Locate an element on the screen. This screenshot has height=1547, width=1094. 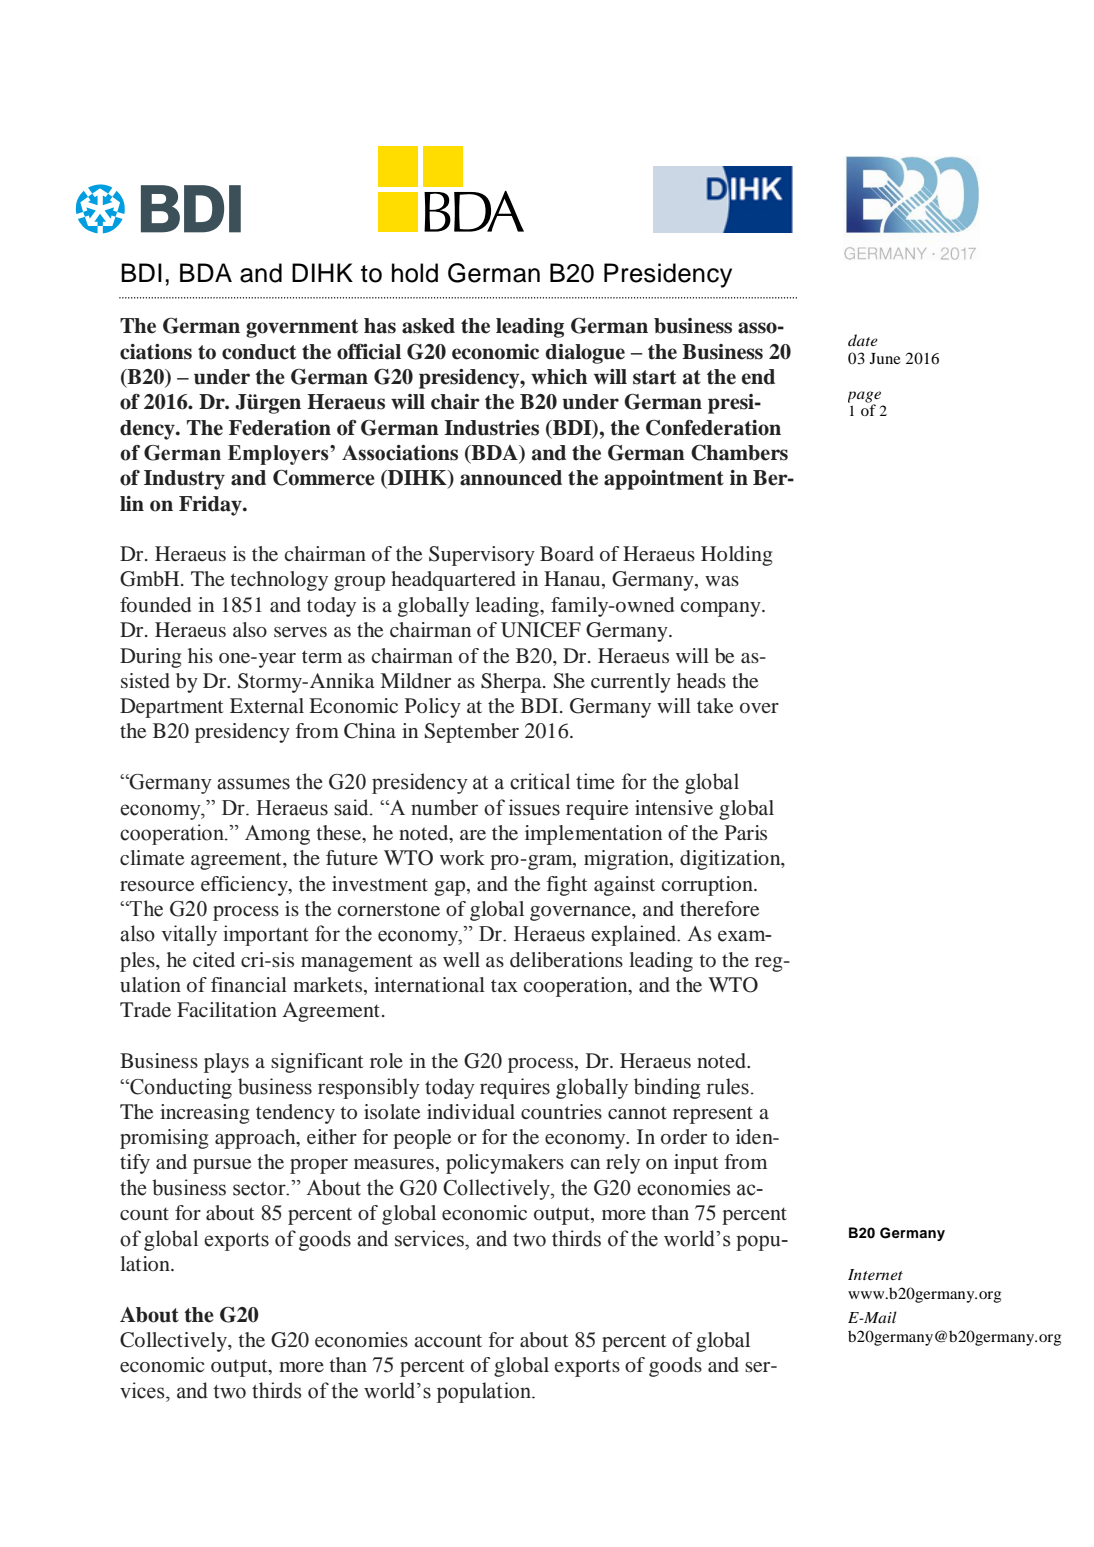
which is located at coordinates (559, 377).
